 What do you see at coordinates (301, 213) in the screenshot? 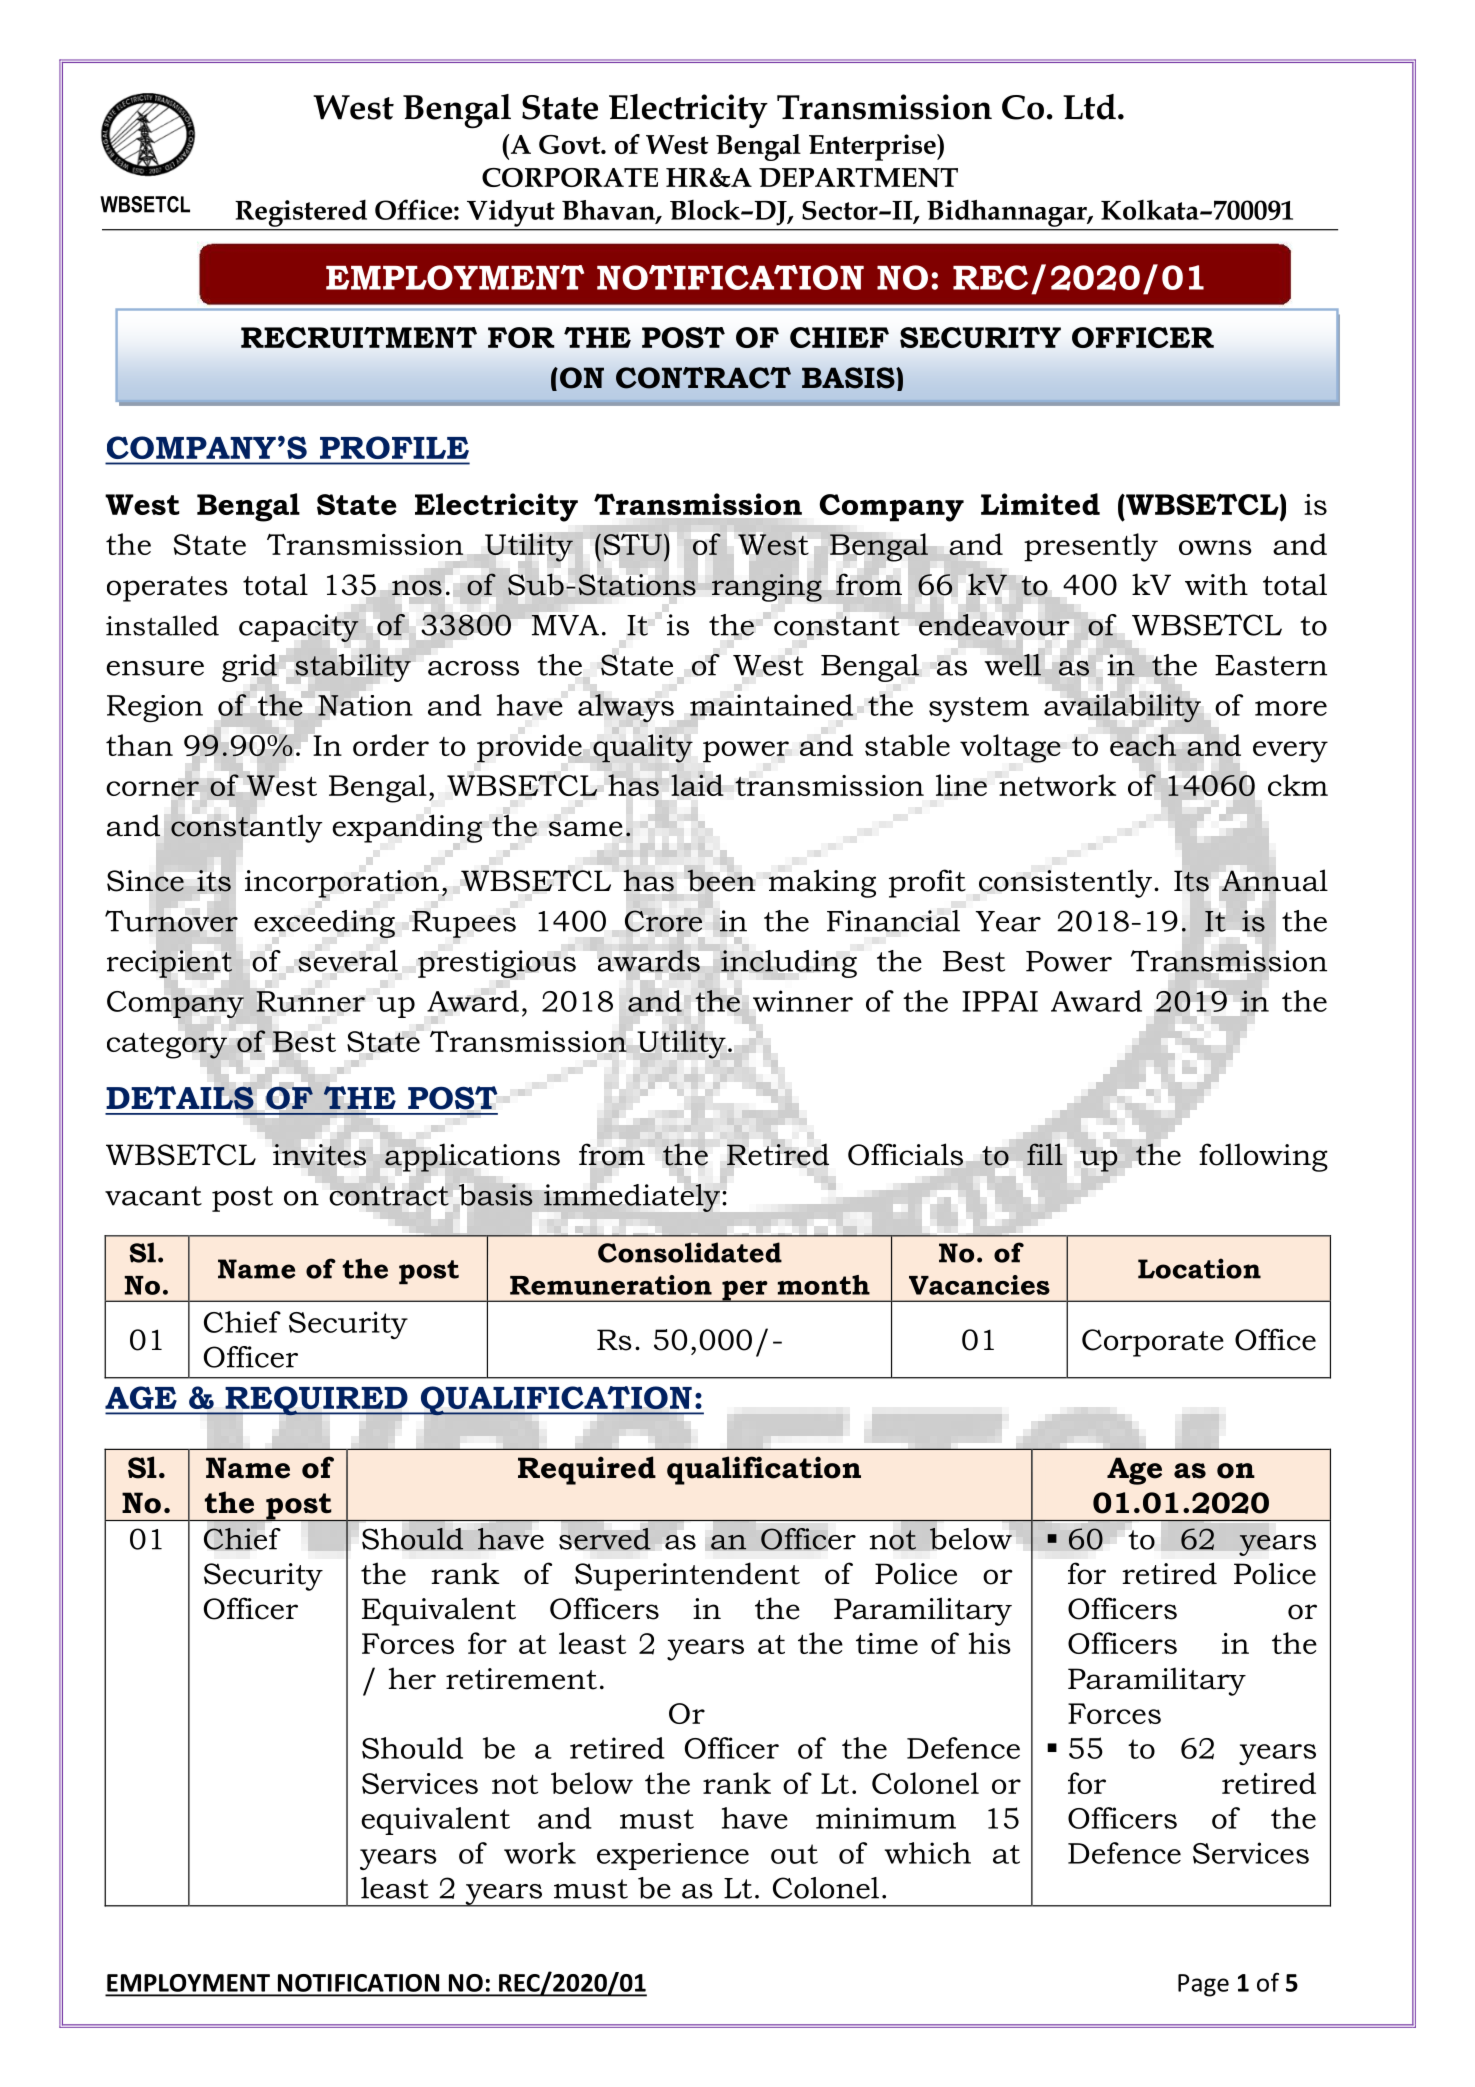
I see `Registered` at bounding box center [301, 213].
